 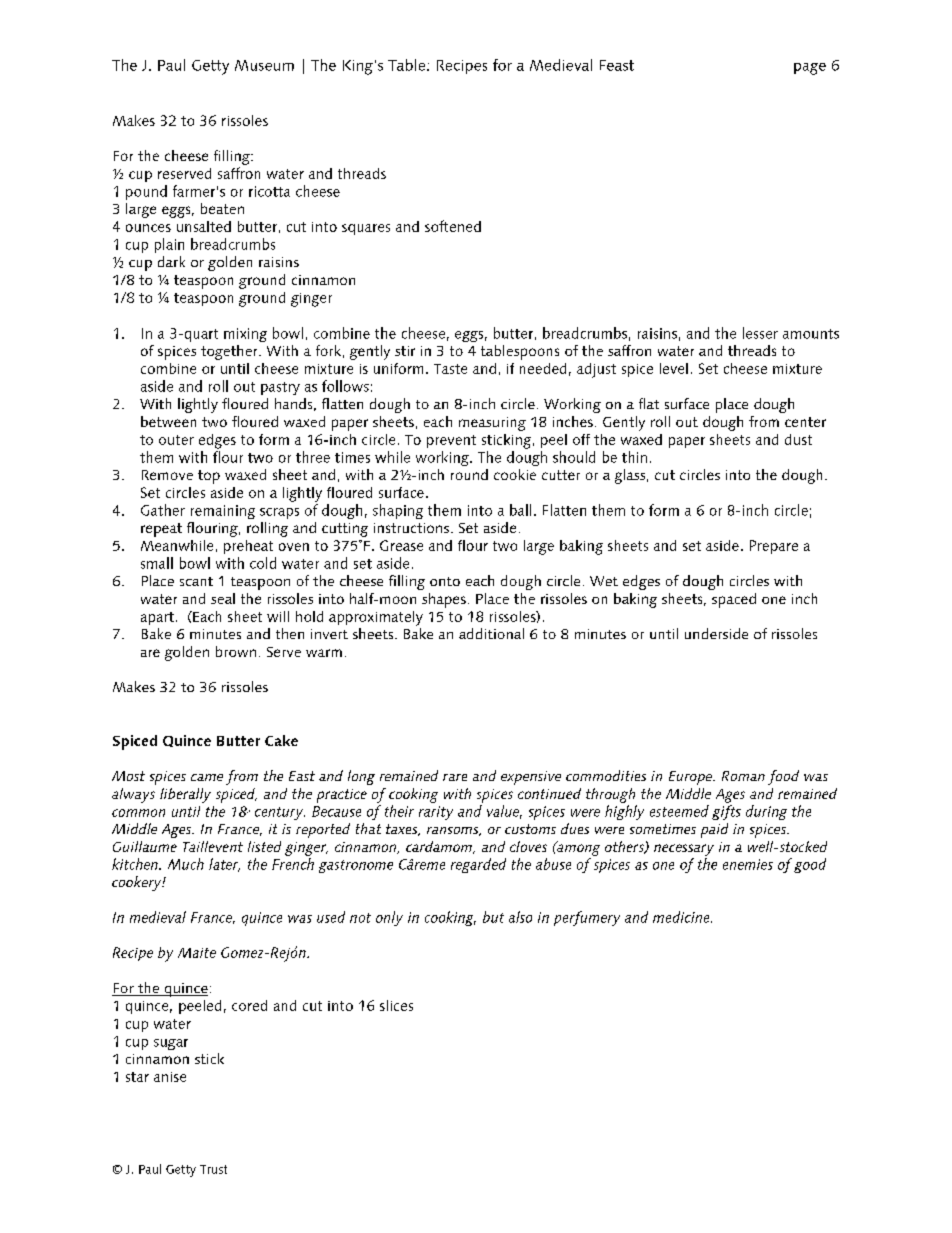 I want to click on page, so click(x=810, y=69).
